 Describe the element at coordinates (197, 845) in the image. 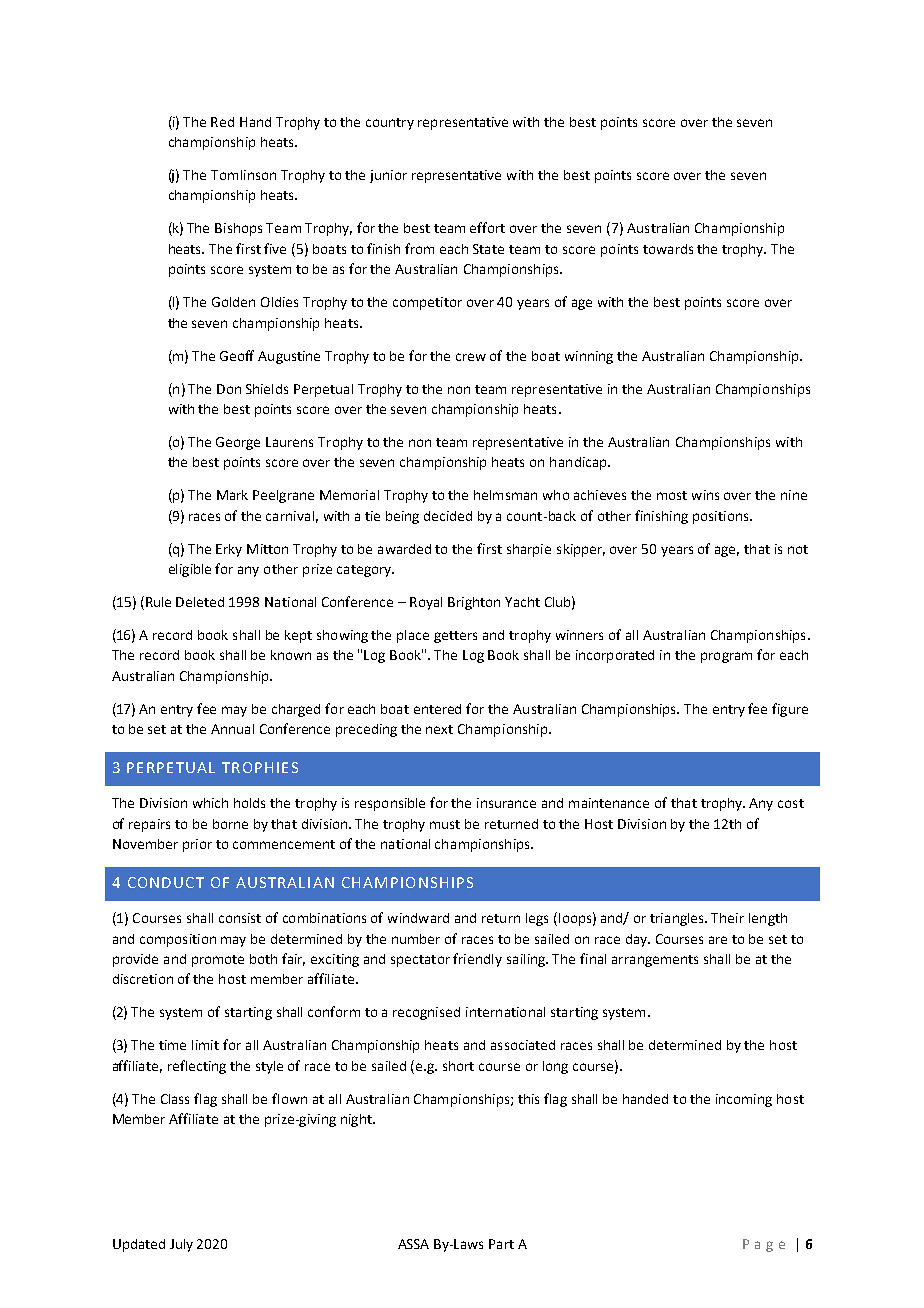

I see `prior` at that location.
